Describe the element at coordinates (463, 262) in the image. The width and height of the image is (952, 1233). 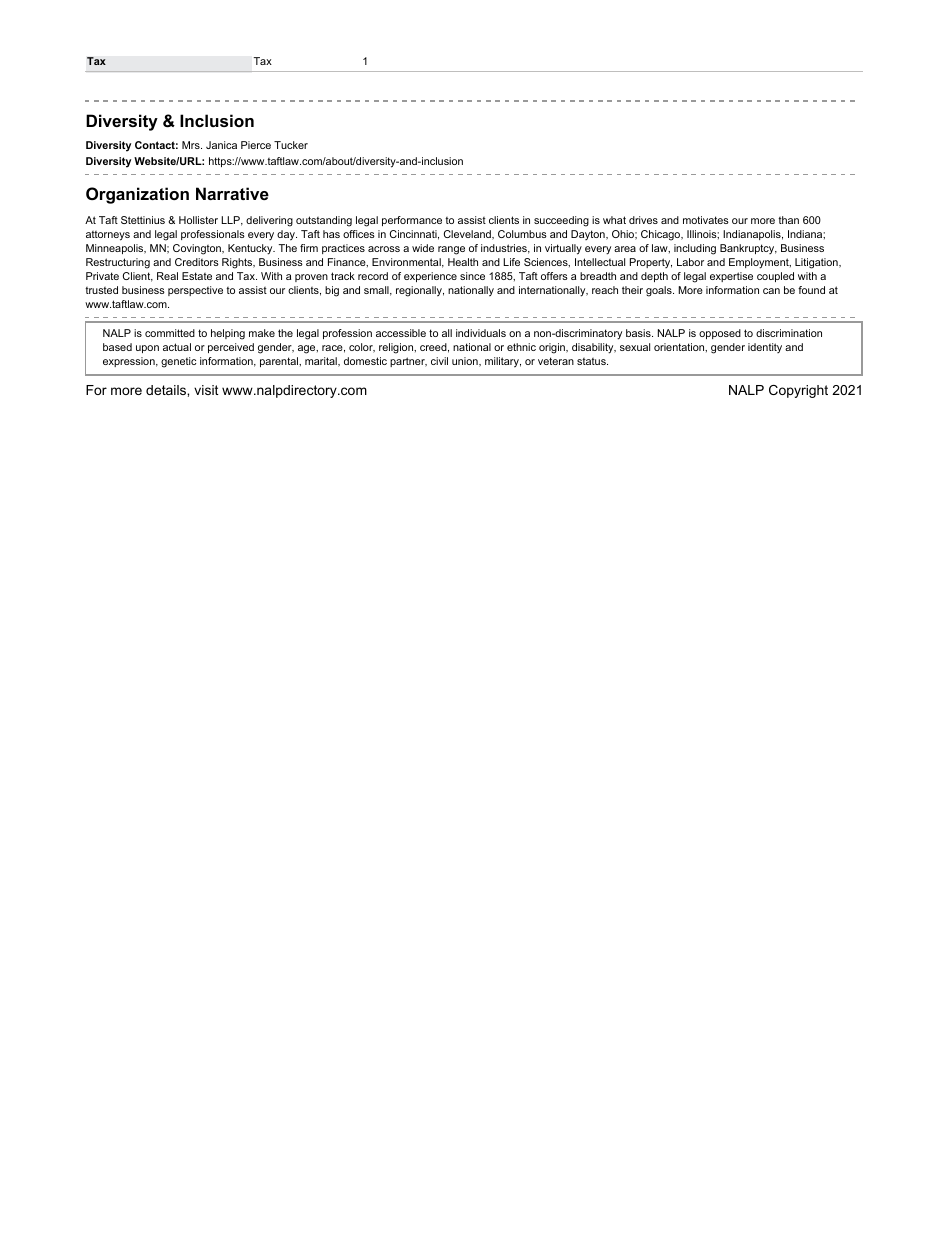
I see `Health` at that location.
